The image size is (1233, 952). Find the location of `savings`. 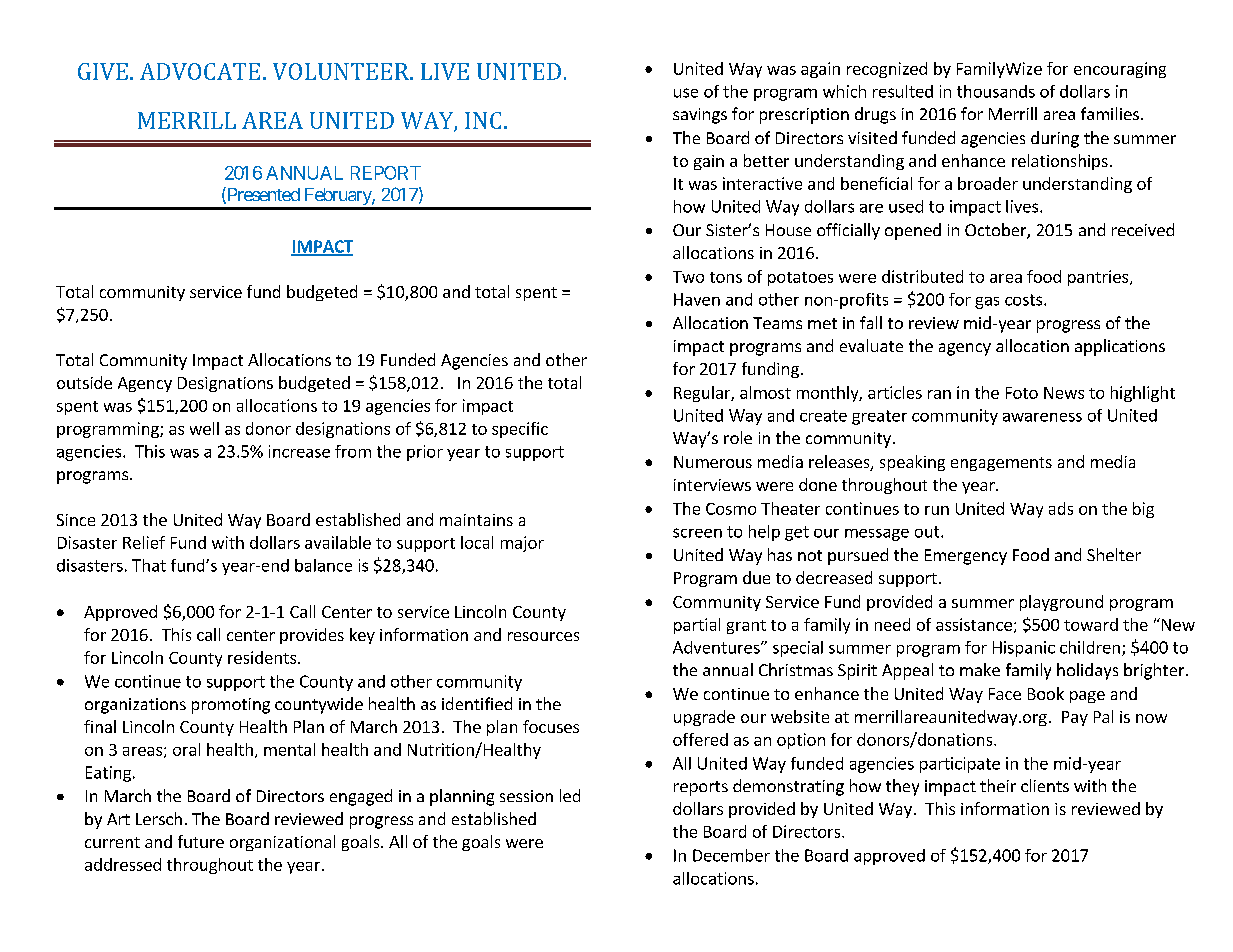

savings is located at coordinates (700, 116).
